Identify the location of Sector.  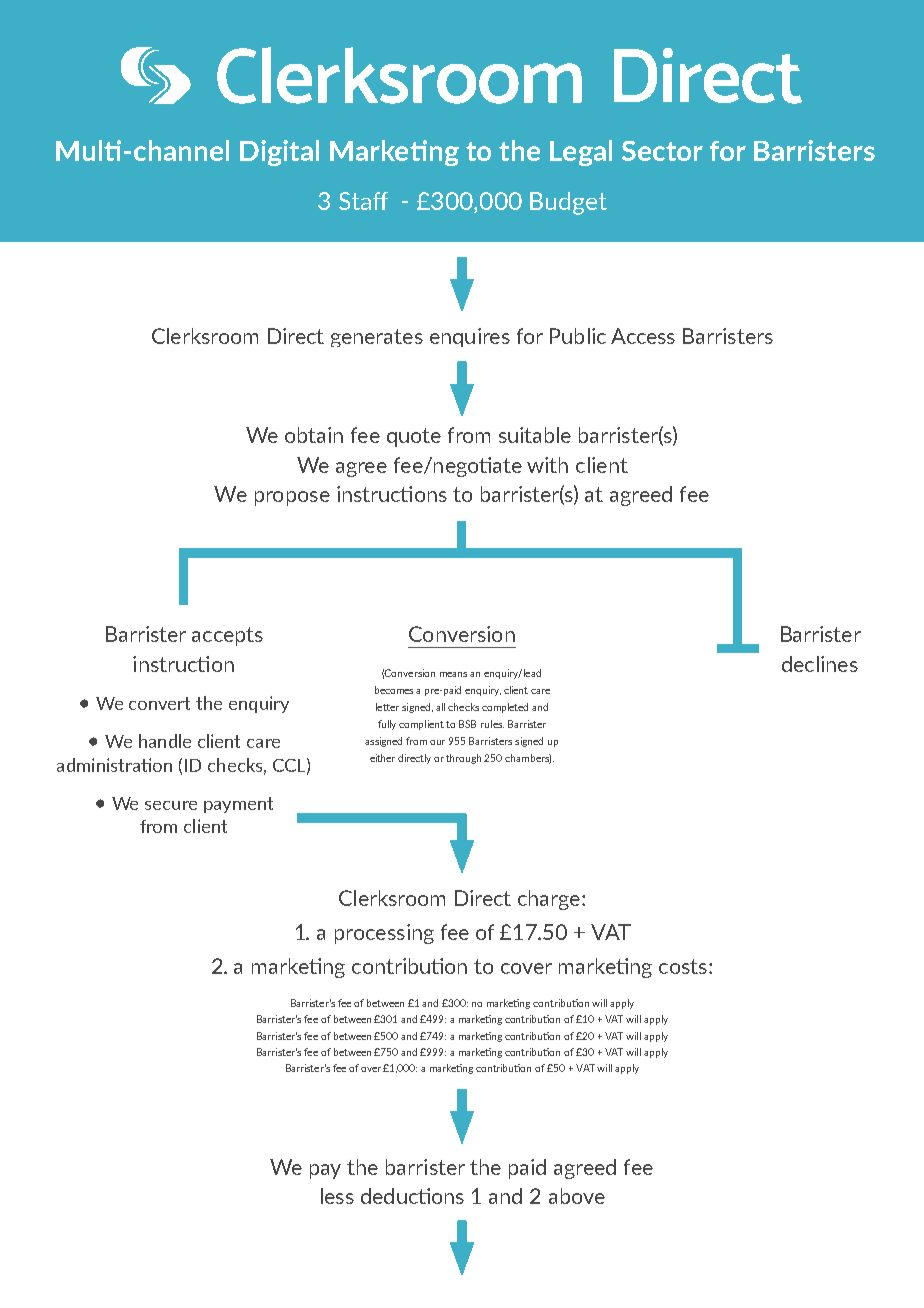
(662, 151).
